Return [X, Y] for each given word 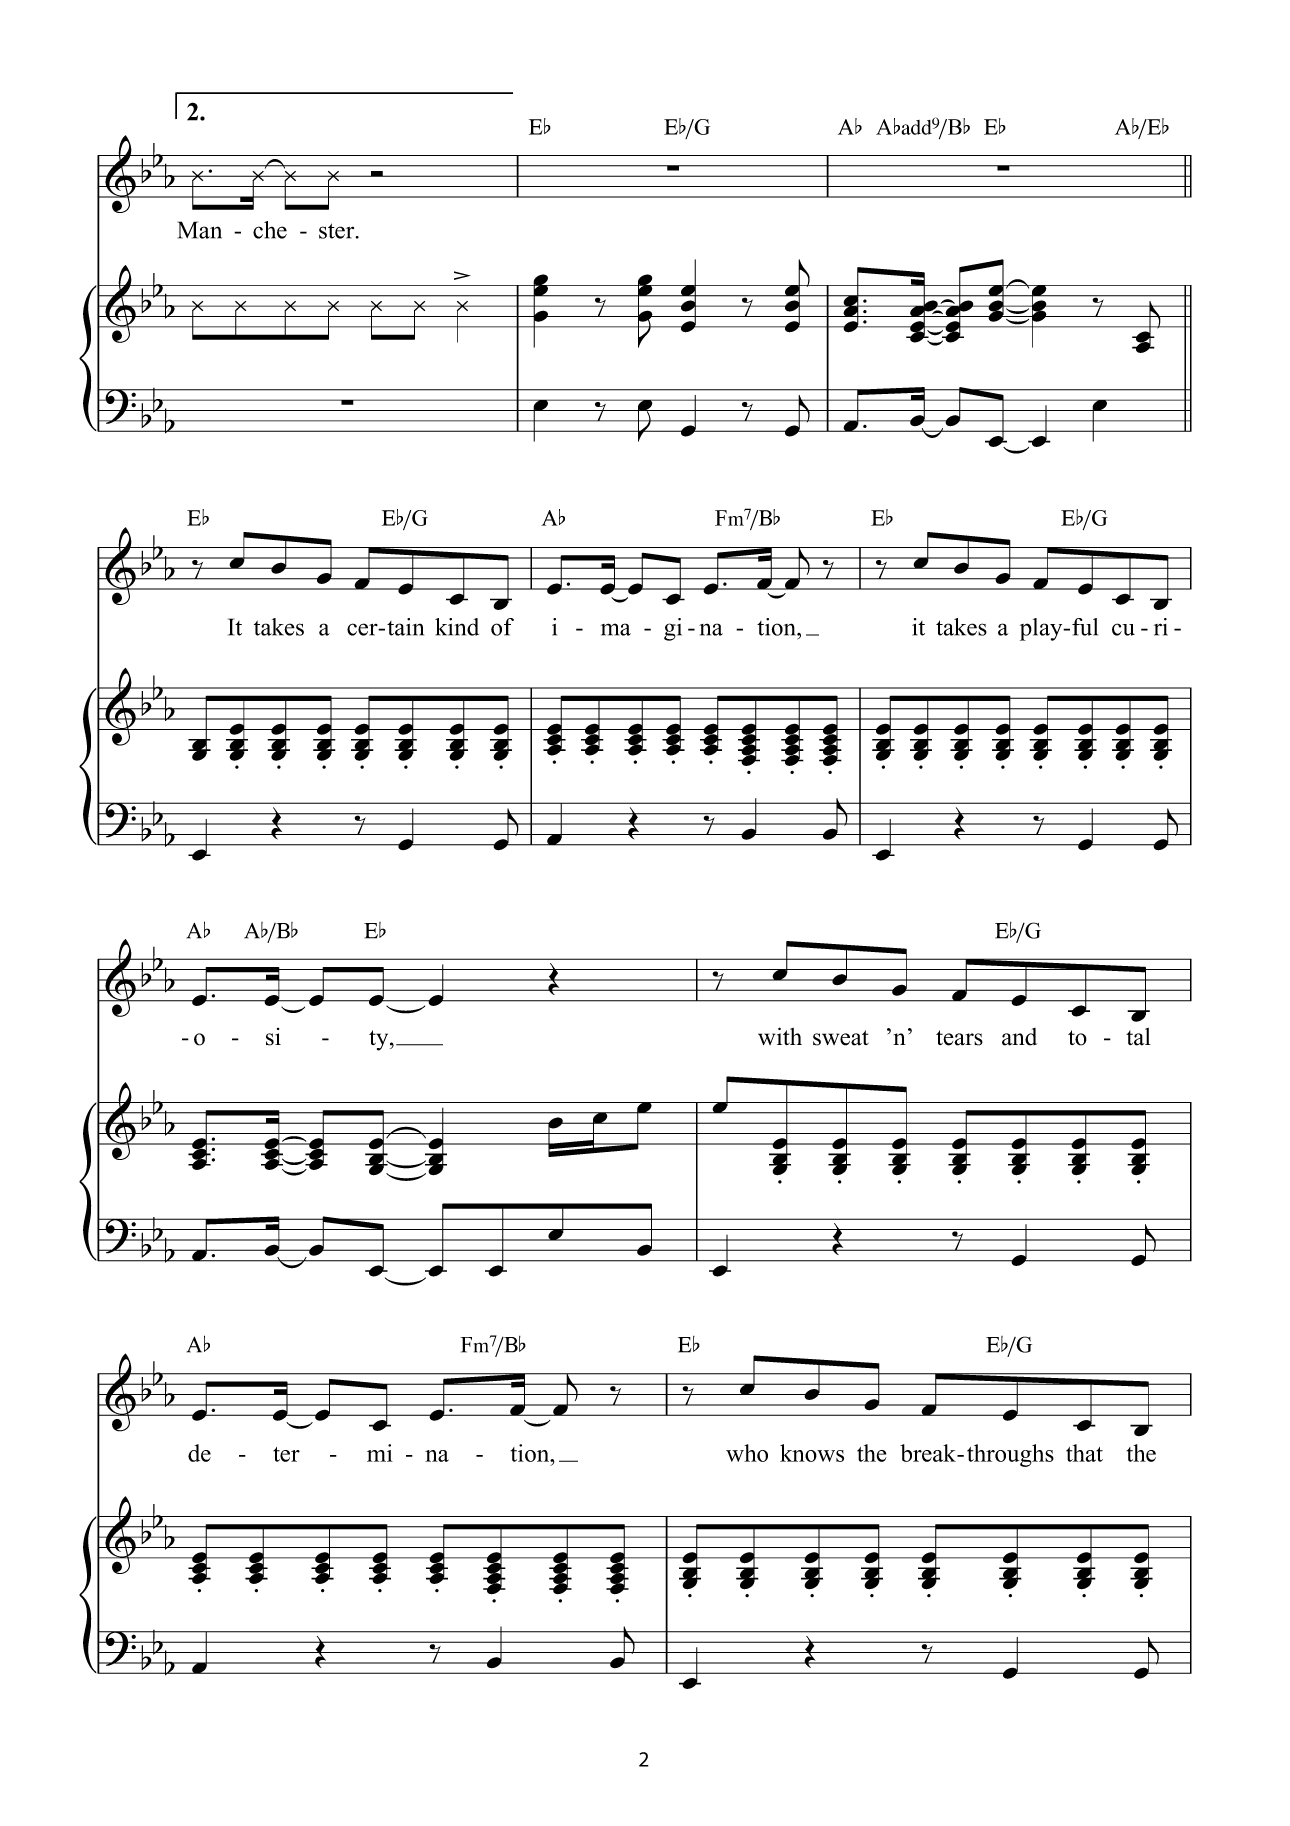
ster [338, 231]
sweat [841, 1038]
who [747, 1453]
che [270, 230]
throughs [1010, 1455]
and [1019, 1037]
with [780, 1036]
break [929, 1453]
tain [405, 627]
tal [1138, 1037]
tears [959, 1038]
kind [457, 627]
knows [812, 1453]
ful [1085, 627]
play [1042, 629]
